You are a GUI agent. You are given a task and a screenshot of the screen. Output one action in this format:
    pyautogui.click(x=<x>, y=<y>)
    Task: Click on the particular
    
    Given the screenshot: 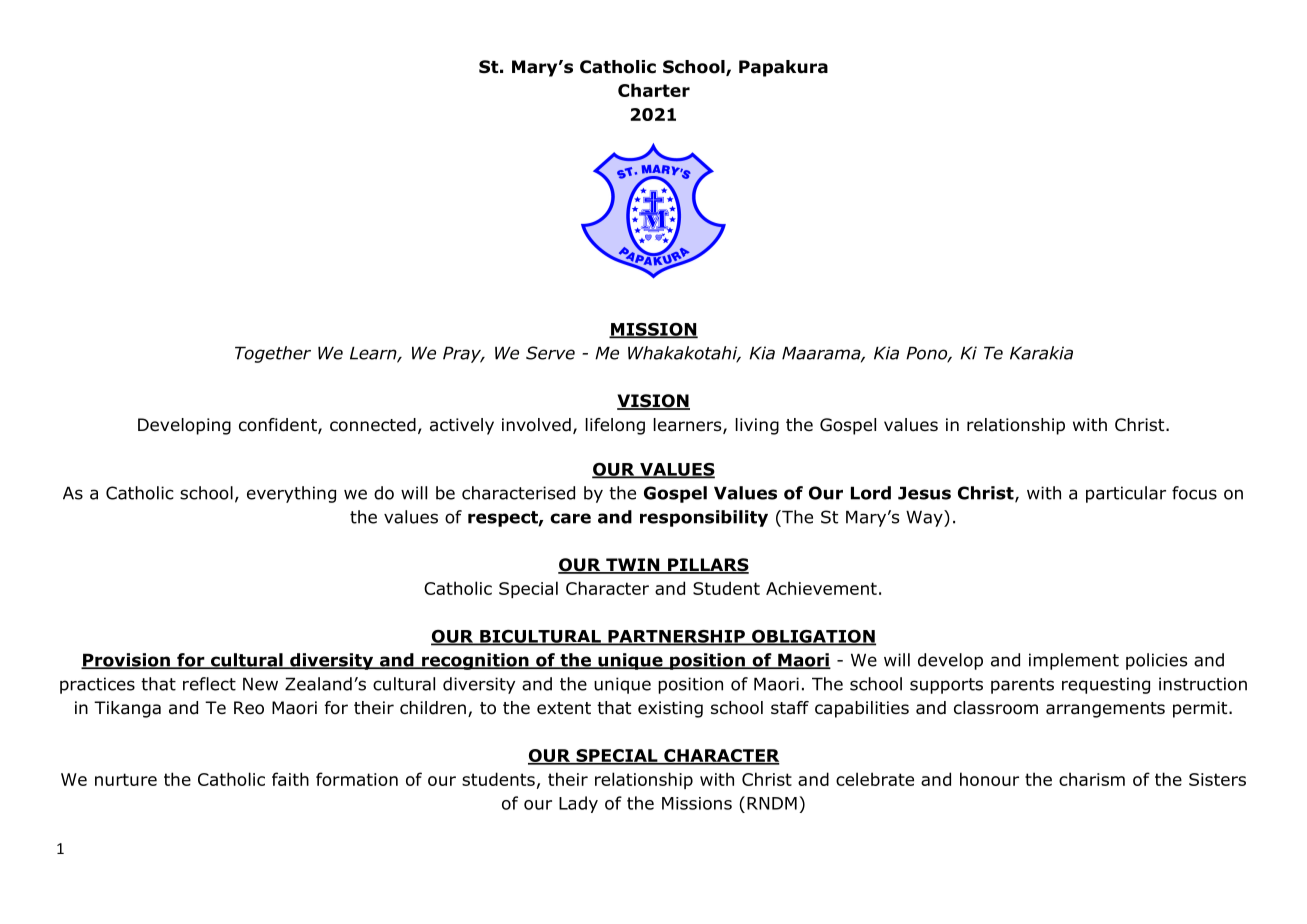 What is the action you would take?
    pyautogui.click(x=1126, y=494)
